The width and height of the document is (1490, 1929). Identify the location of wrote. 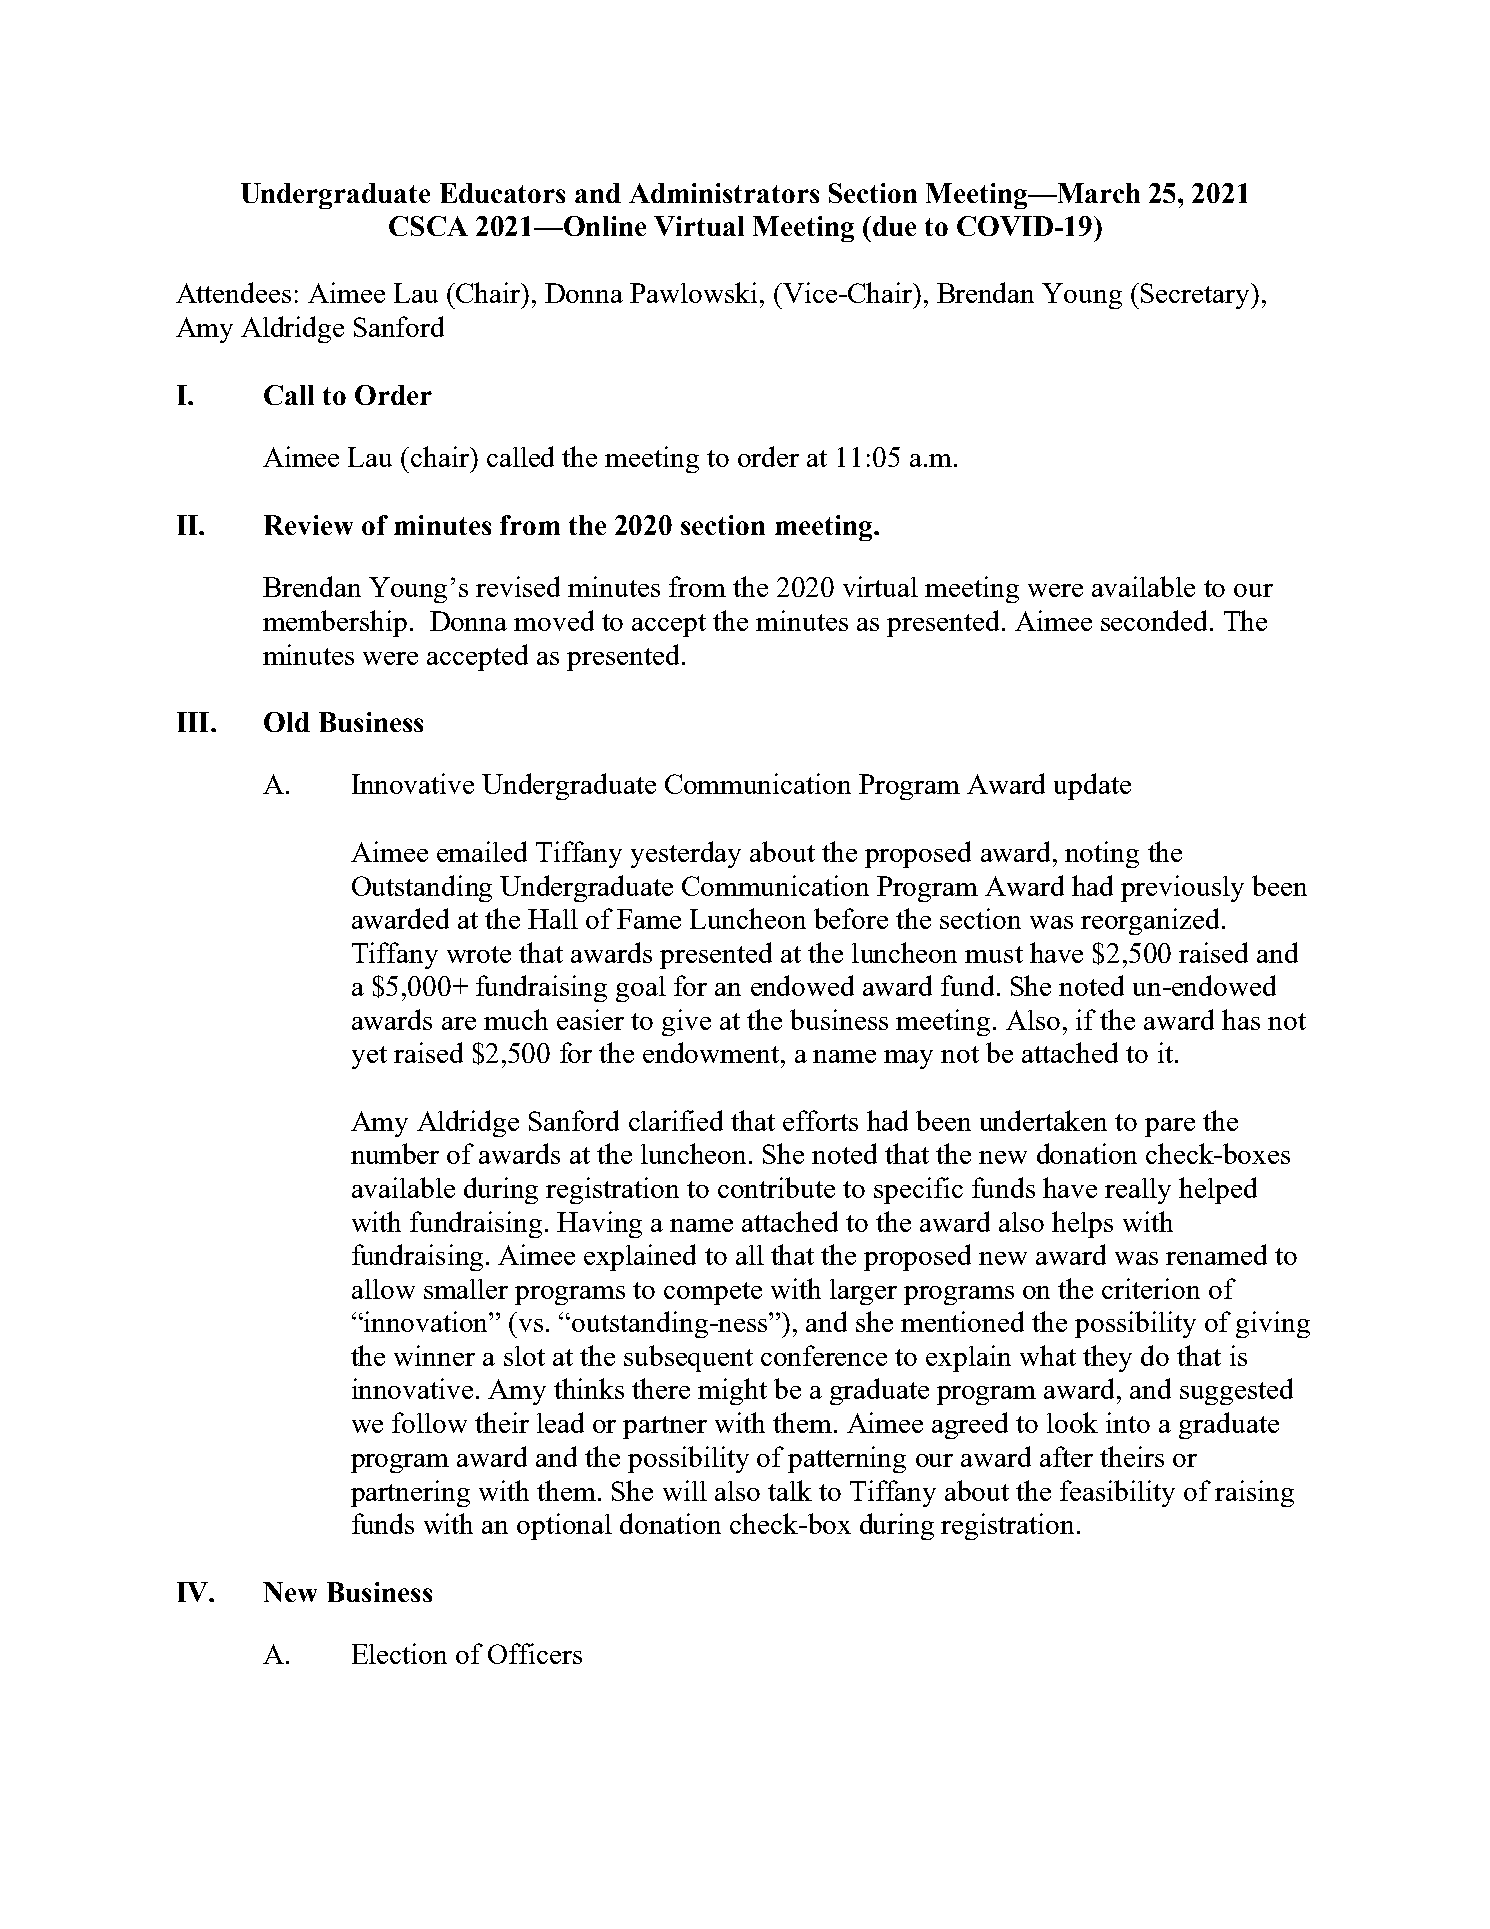
(479, 954).
